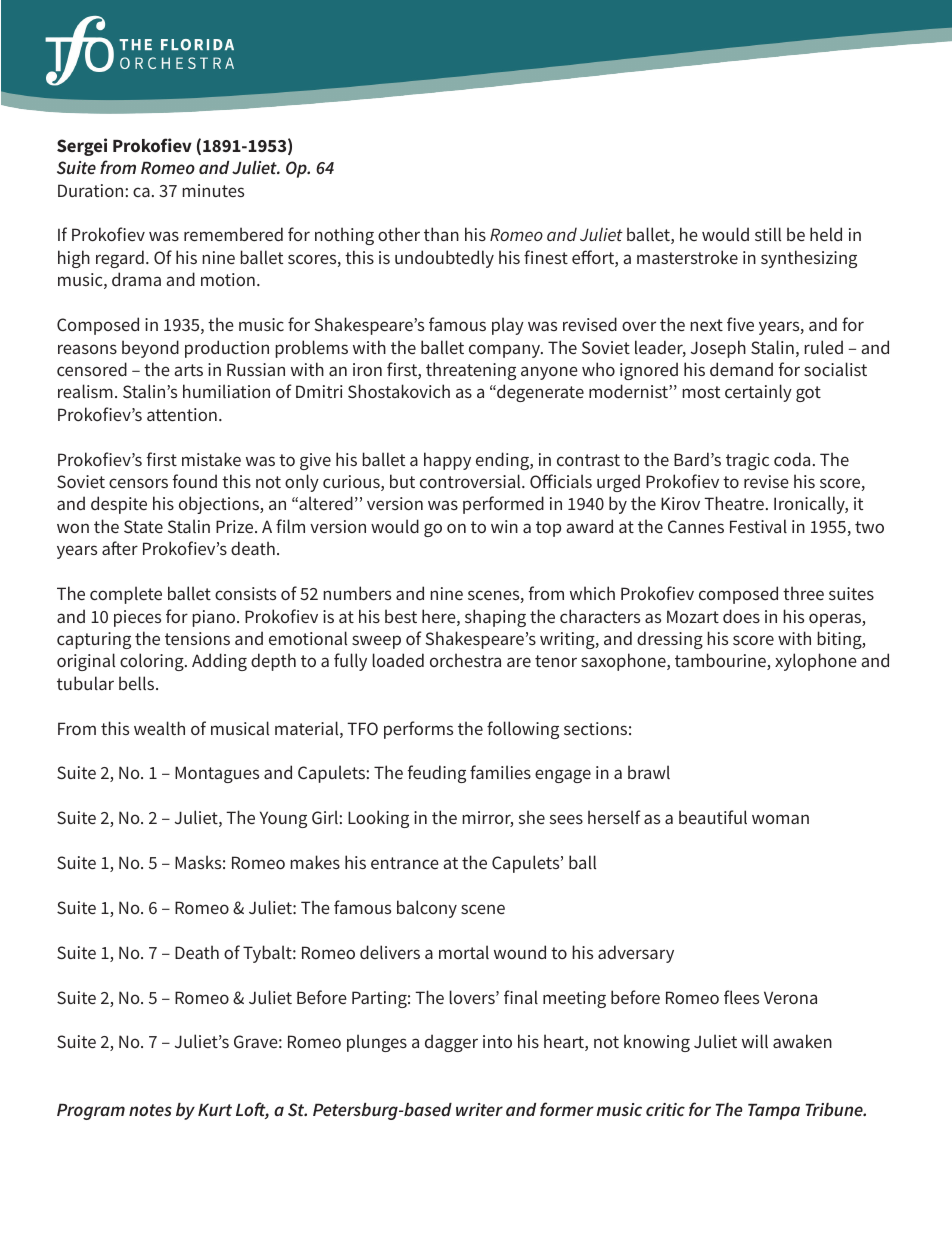 The width and height of the screenshot is (952, 1233). What do you see at coordinates (150, 1110) in the screenshot?
I see `notes` at bounding box center [150, 1110].
